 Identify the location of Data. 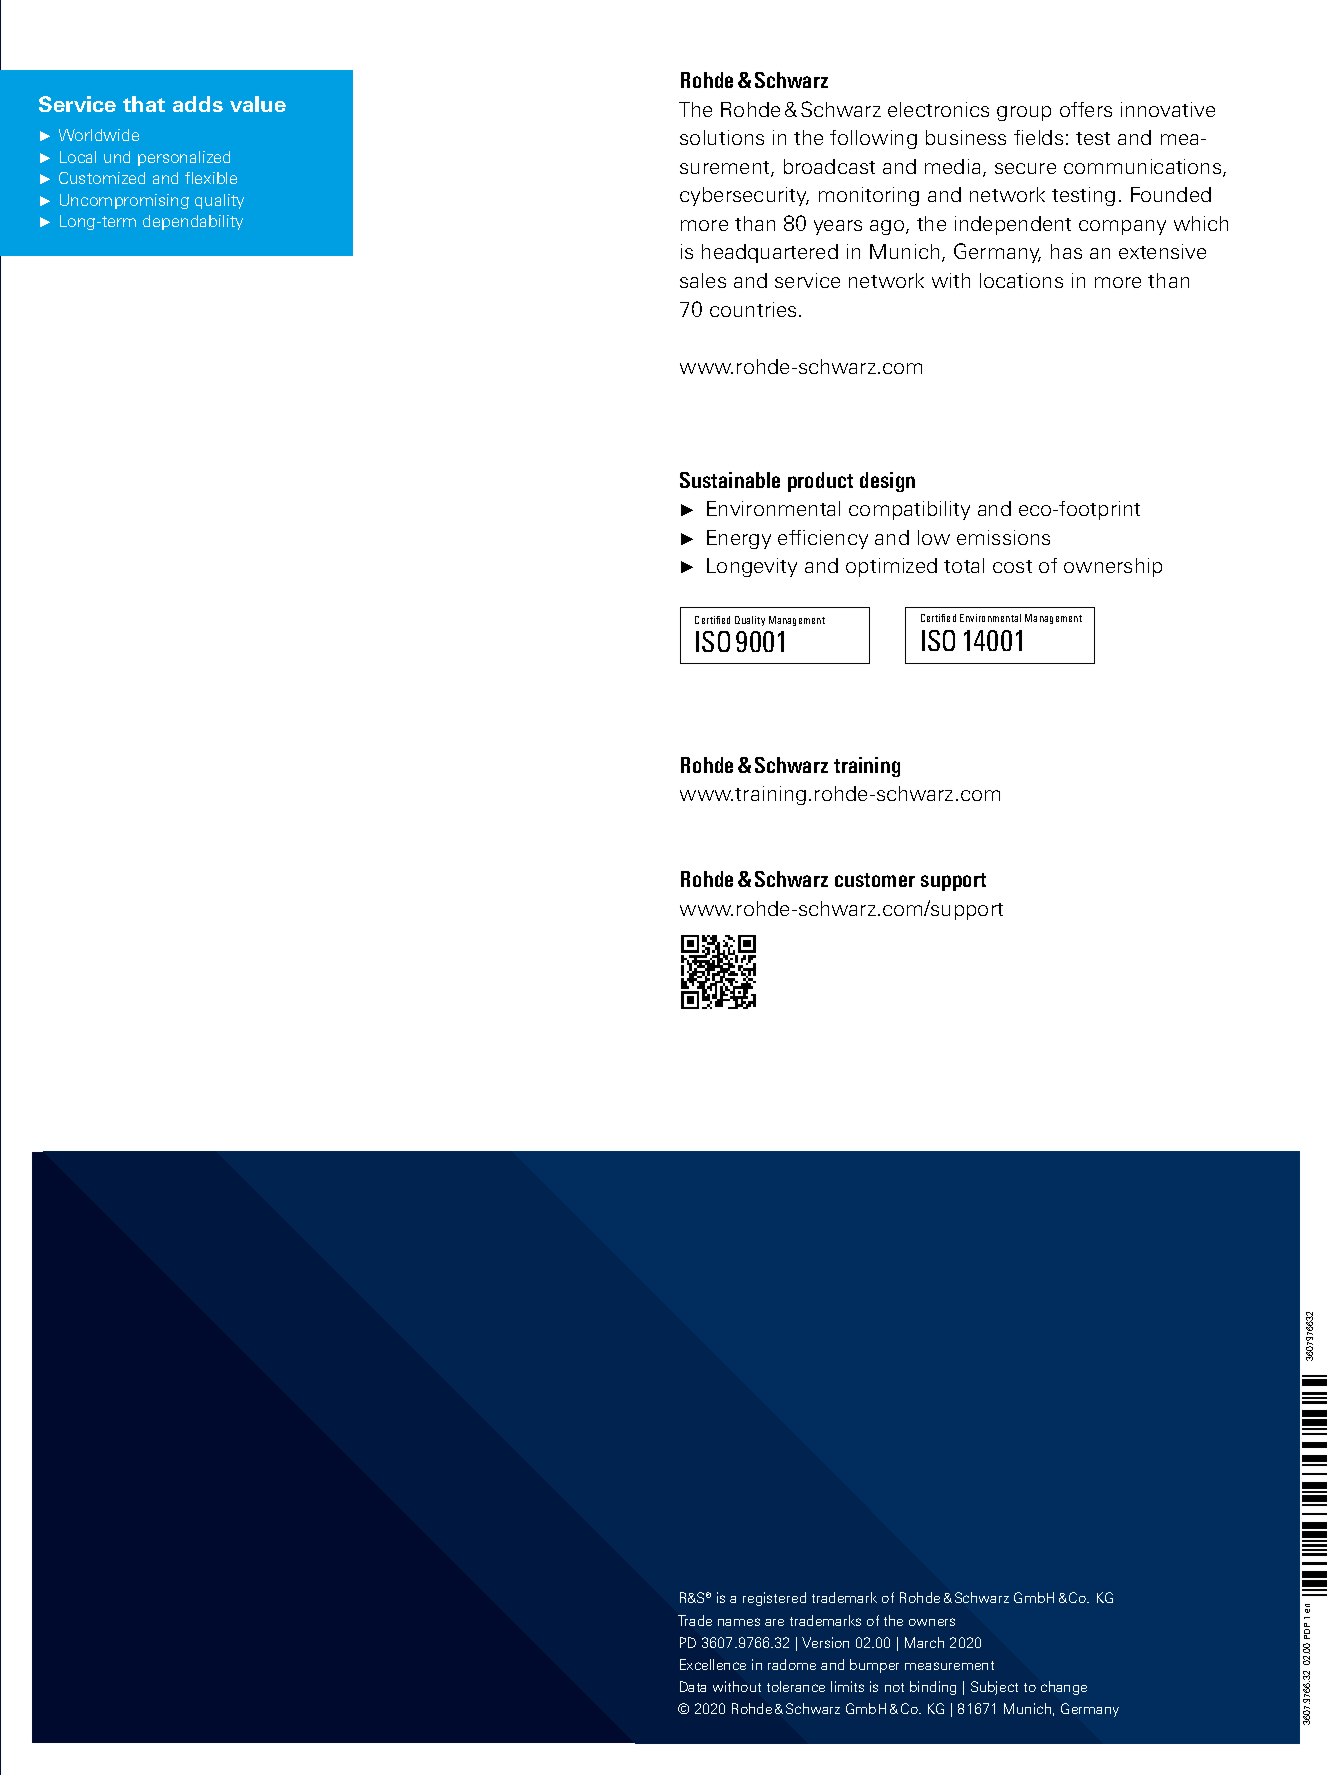
(693, 1686).
